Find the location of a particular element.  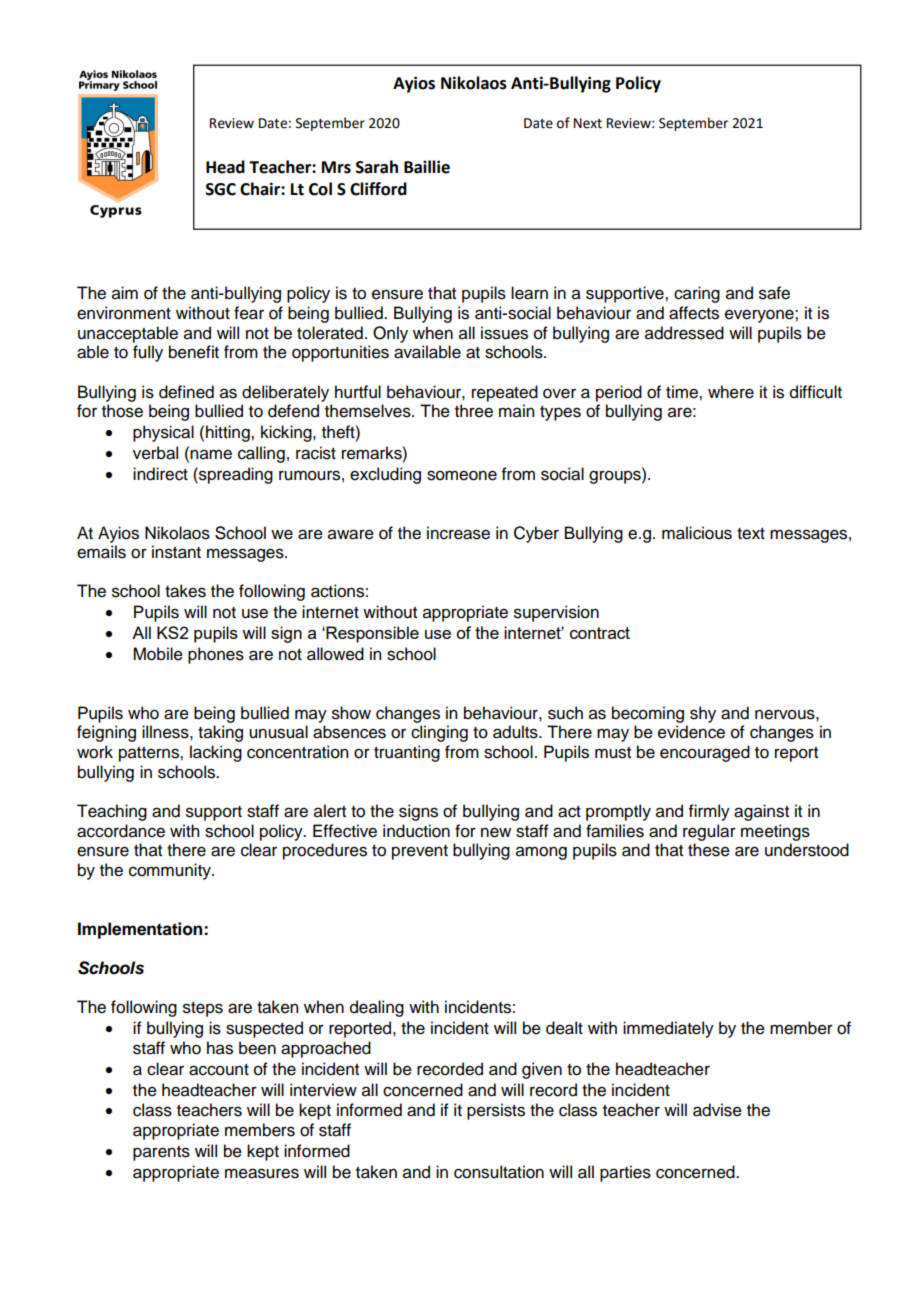

persists is located at coordinates (496, 1111).
